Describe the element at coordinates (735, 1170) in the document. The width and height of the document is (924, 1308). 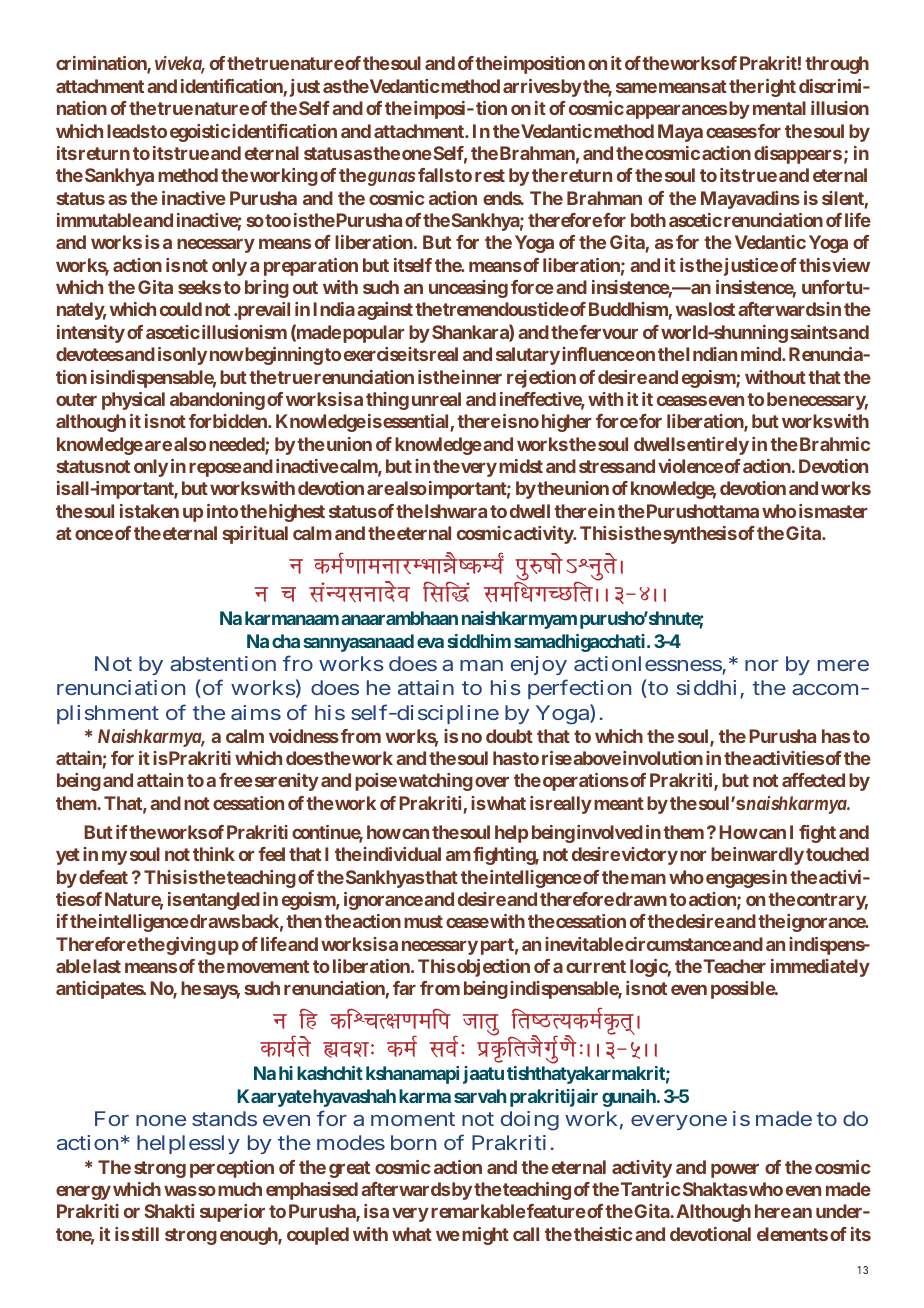
I see `power` at that location.
